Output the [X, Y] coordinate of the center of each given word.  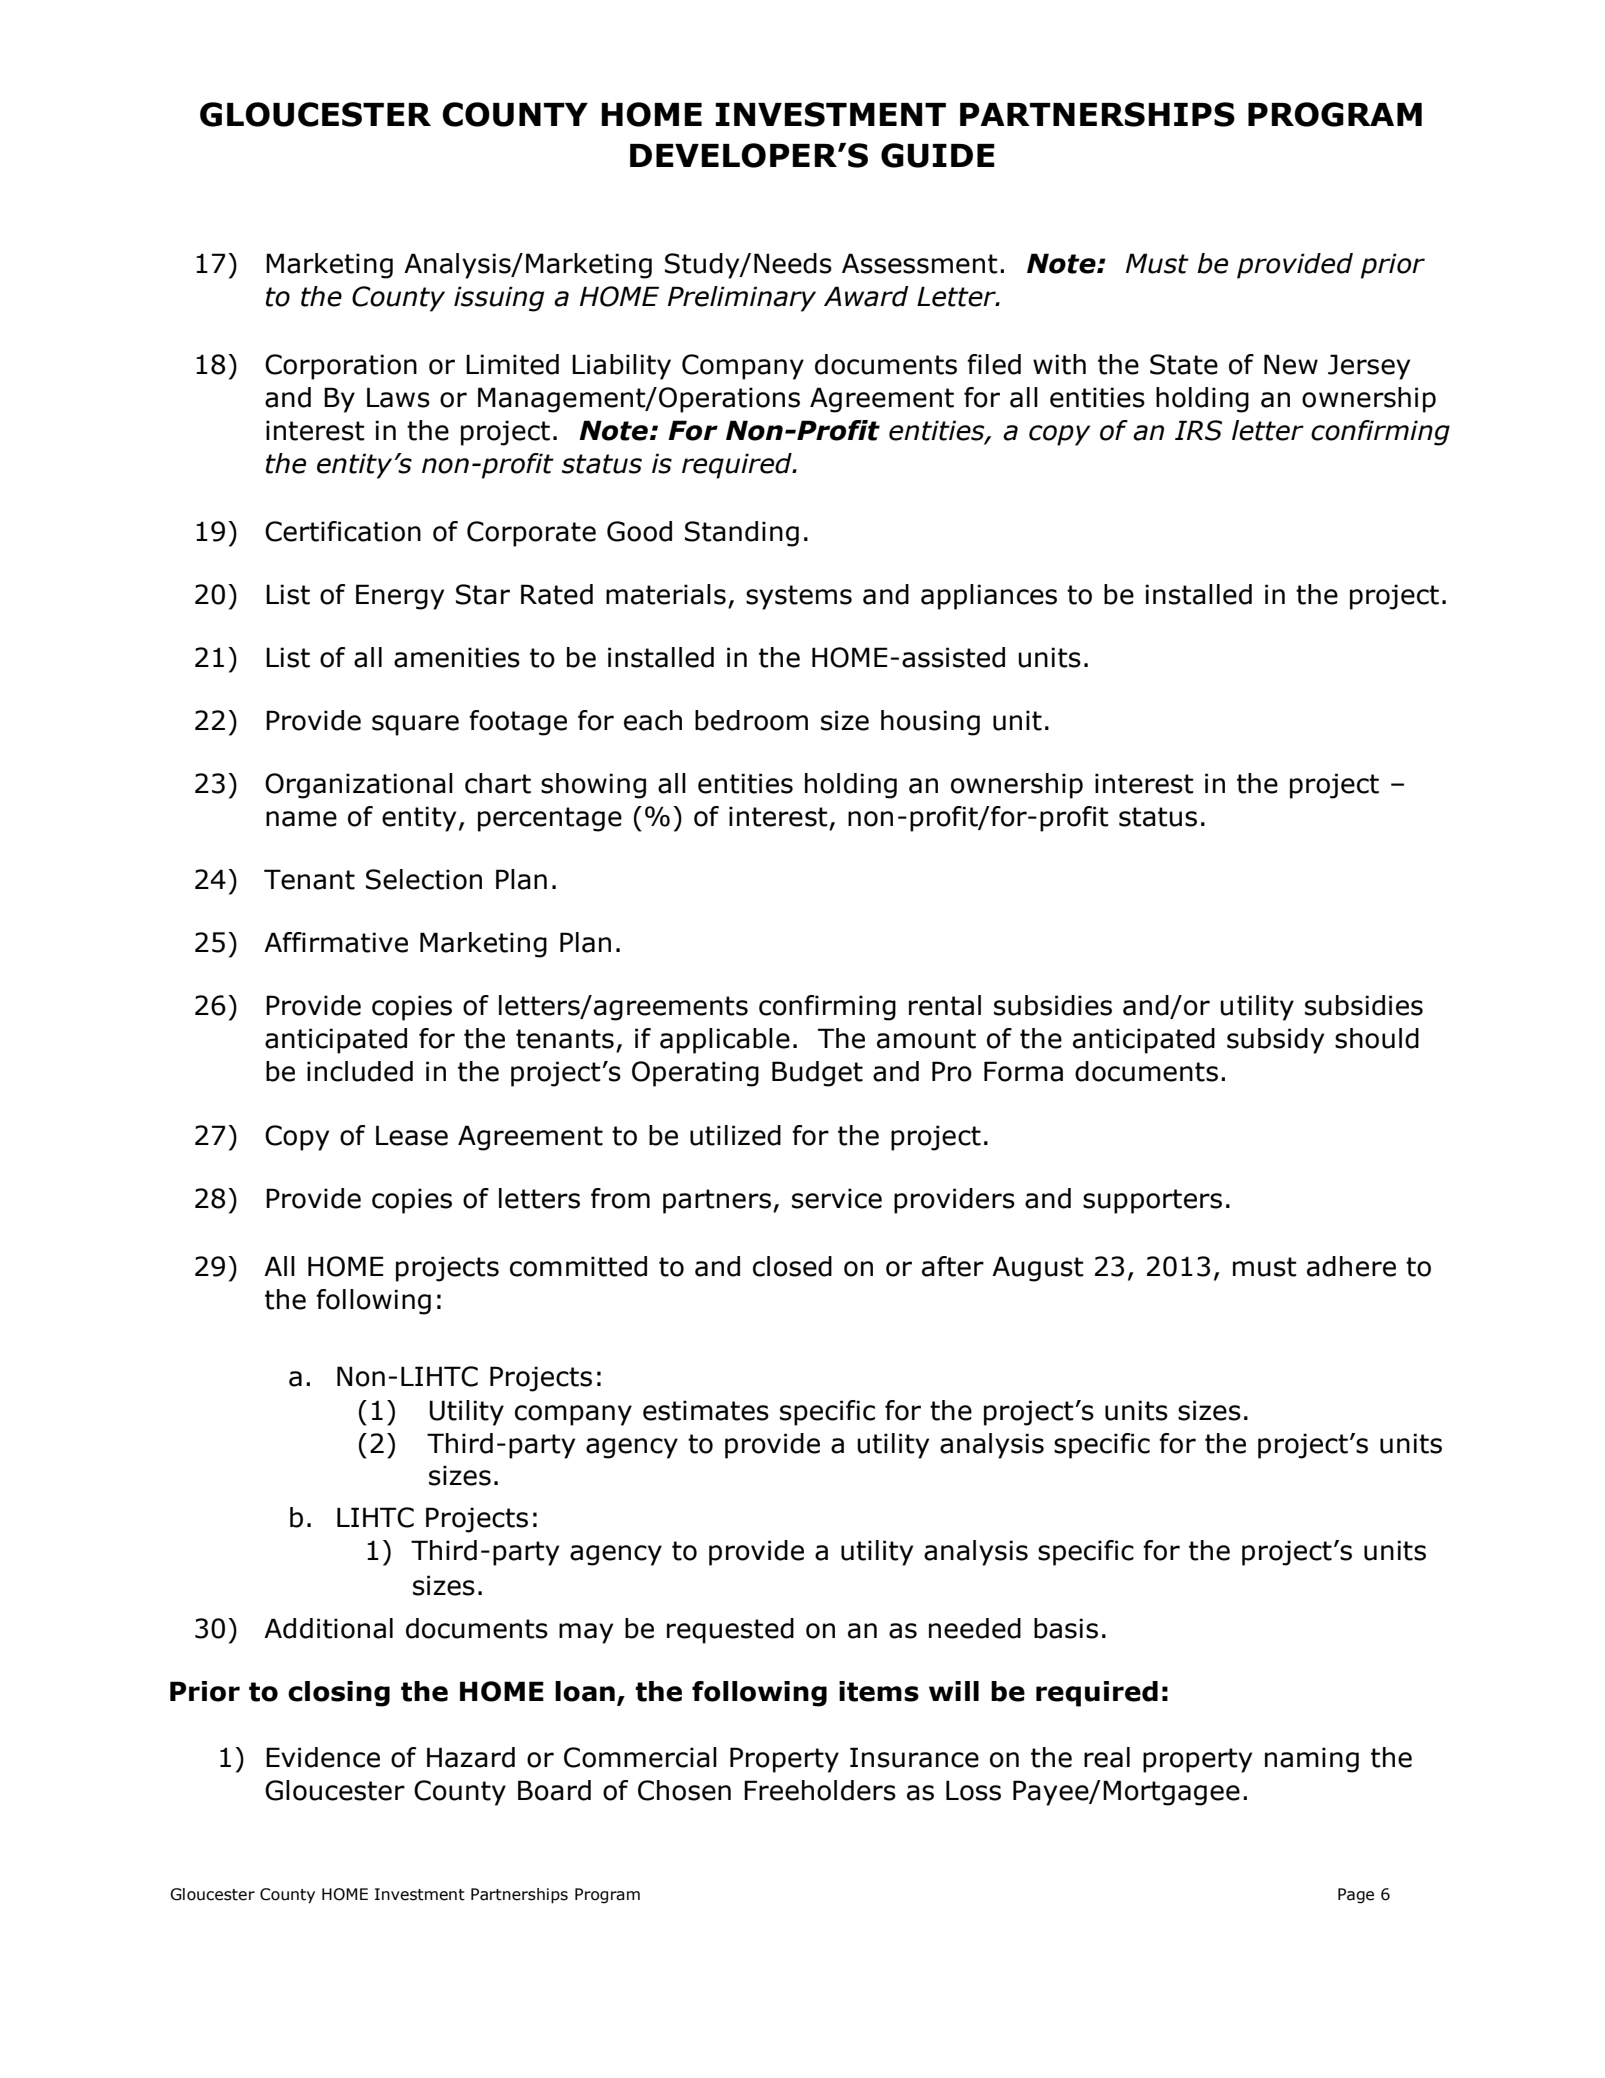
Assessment [920, 263]
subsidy [1275, 1041]
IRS [1198, 430]
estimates [706, 1410]
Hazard [471, 1757]
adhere [1351, 1266]
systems [799, 597]
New [1291, 364]
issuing [499, 299]
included [360, 1071]
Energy [400, 597]
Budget [817, 1074]
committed [578, 1266]
